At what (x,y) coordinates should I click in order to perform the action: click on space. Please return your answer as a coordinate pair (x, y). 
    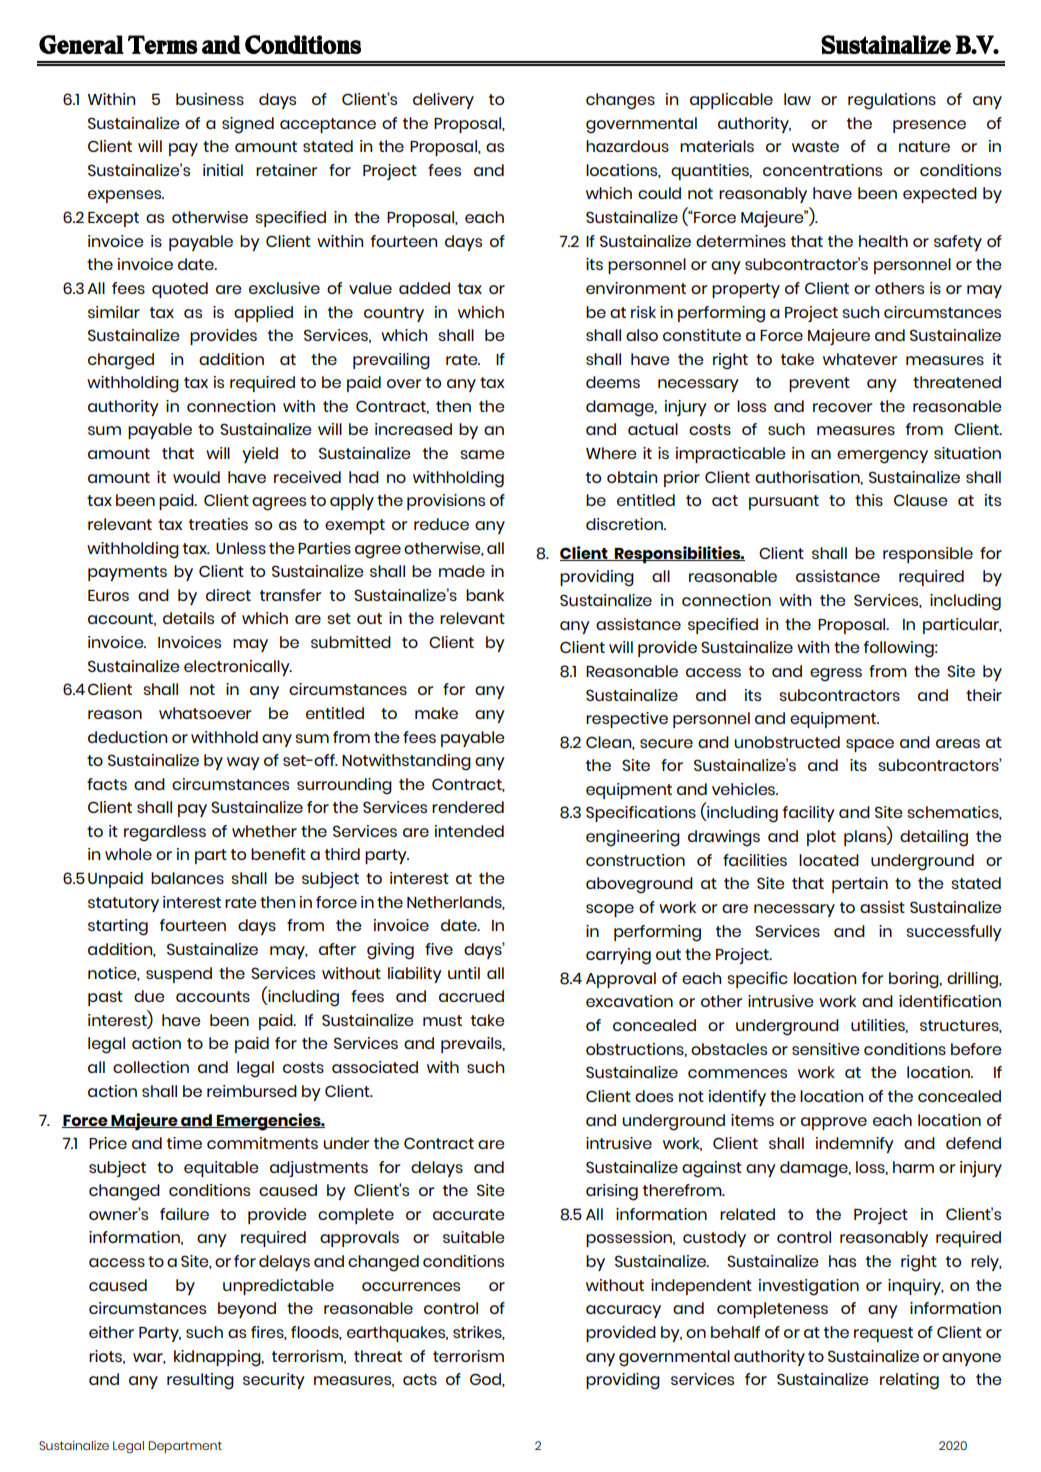
    Looking at the image, I should click on (870, 745).
